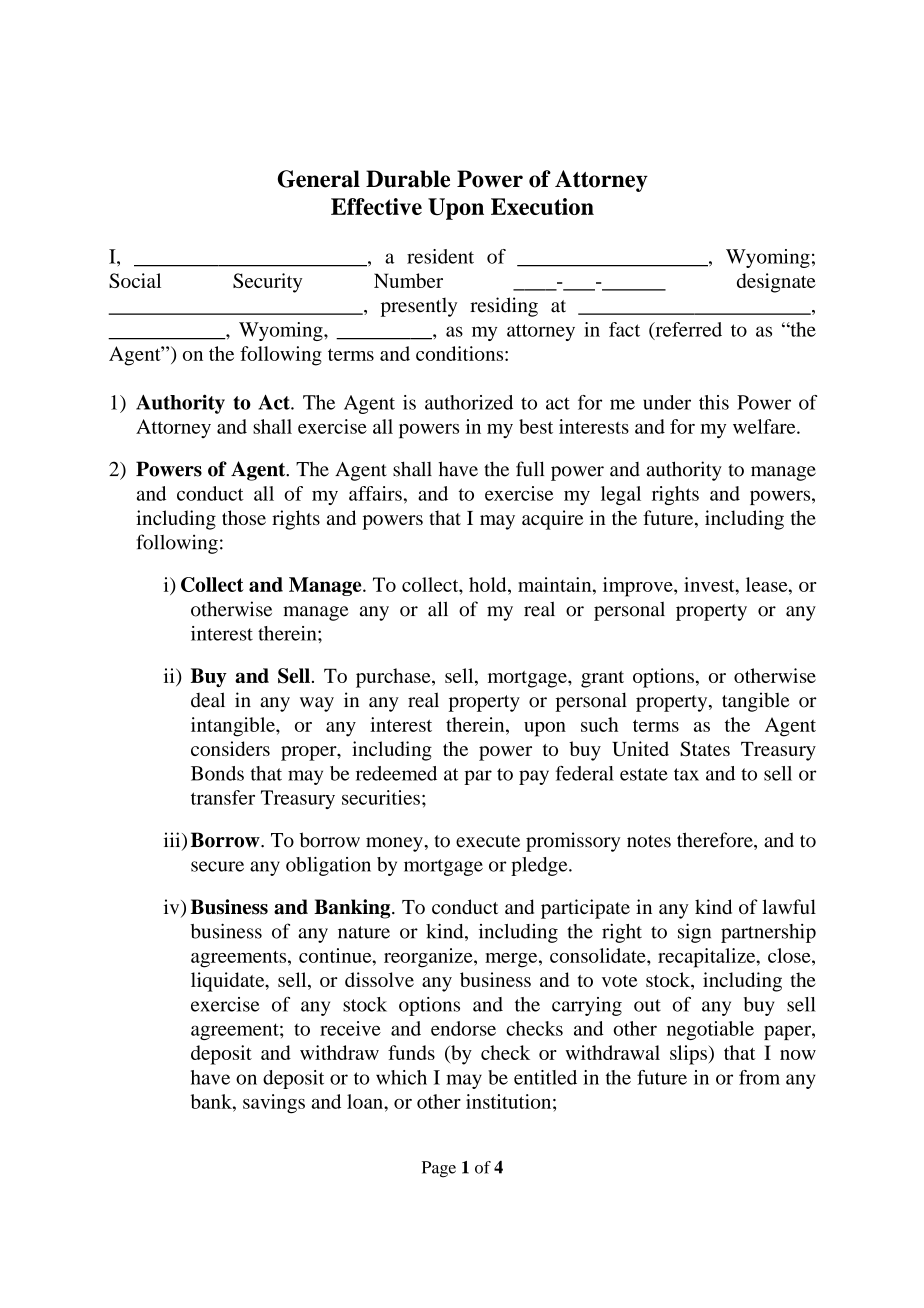 The height and width of the image is (1308, 924). Describe the element at coordinates (274, 1104) in the image. I see `savings` at that location.
